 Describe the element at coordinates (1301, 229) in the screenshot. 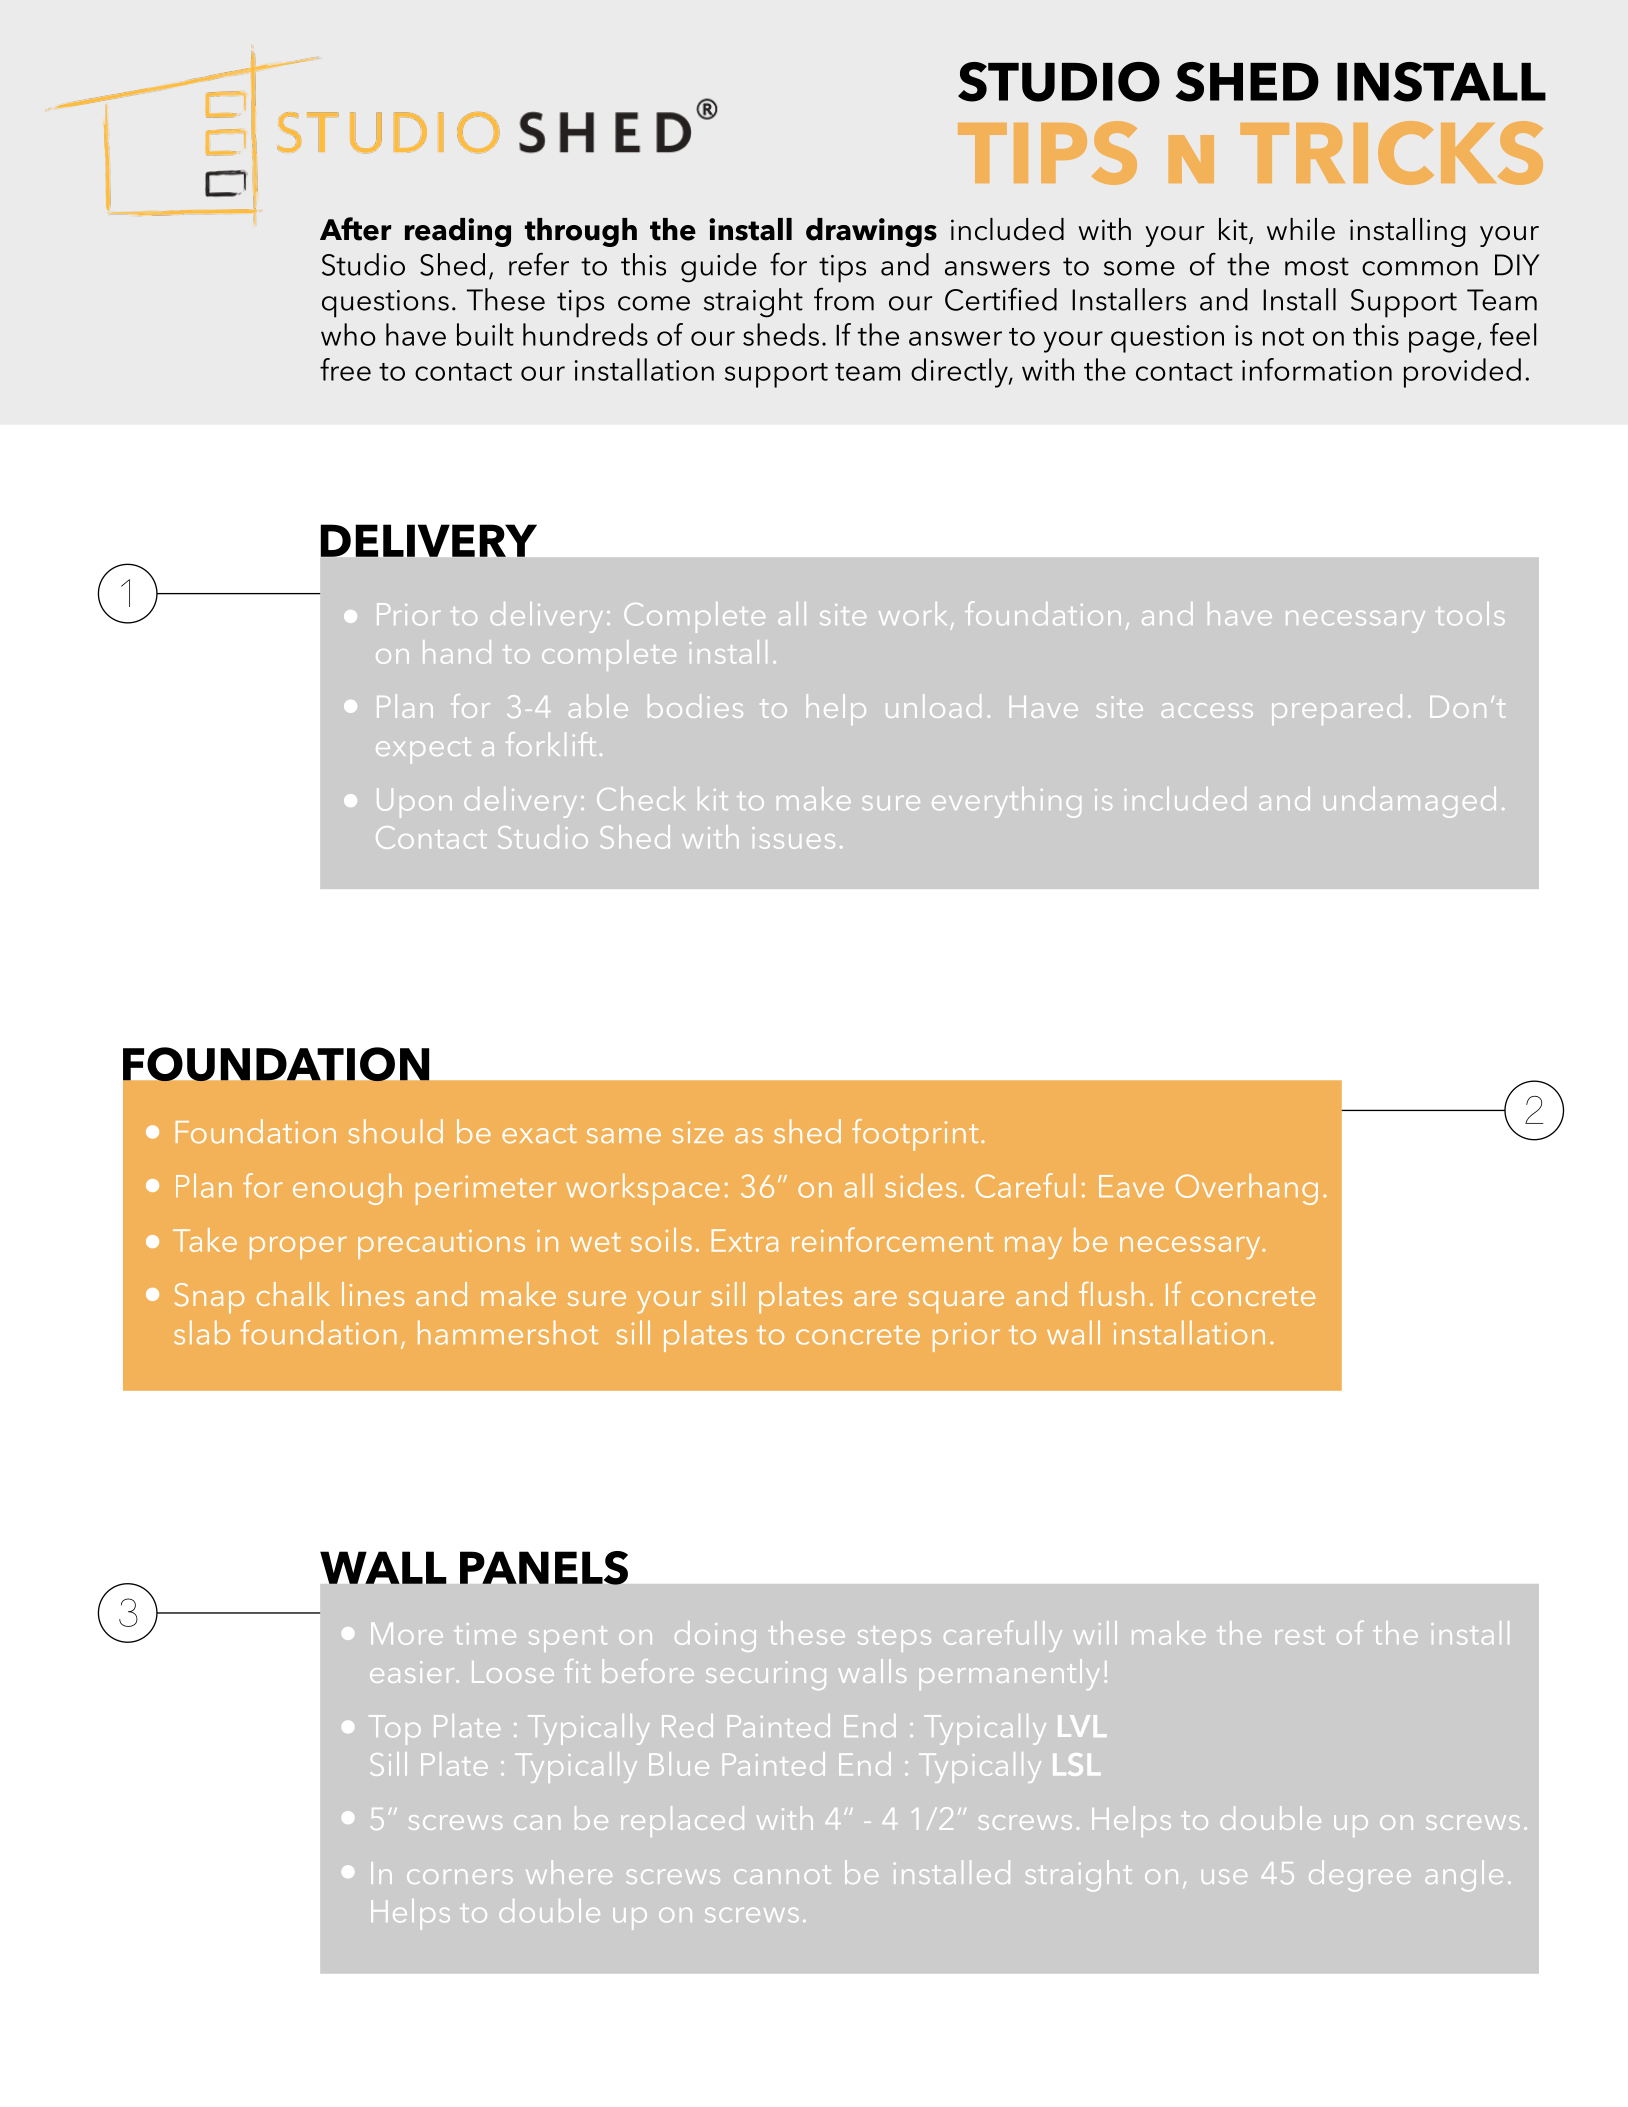

I see `while` at that location.
